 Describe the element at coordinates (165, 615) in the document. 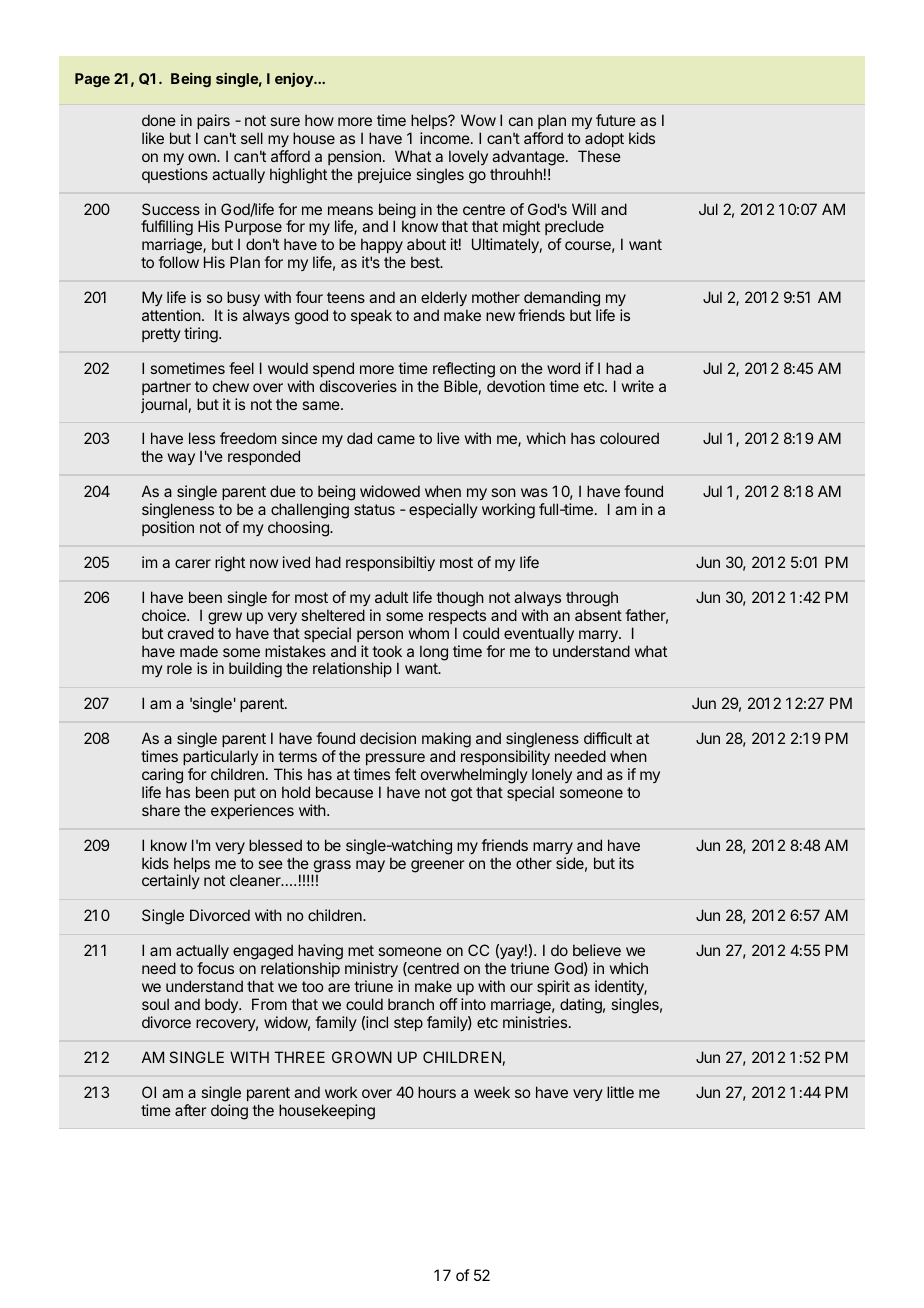

I see `choice` at that location.
